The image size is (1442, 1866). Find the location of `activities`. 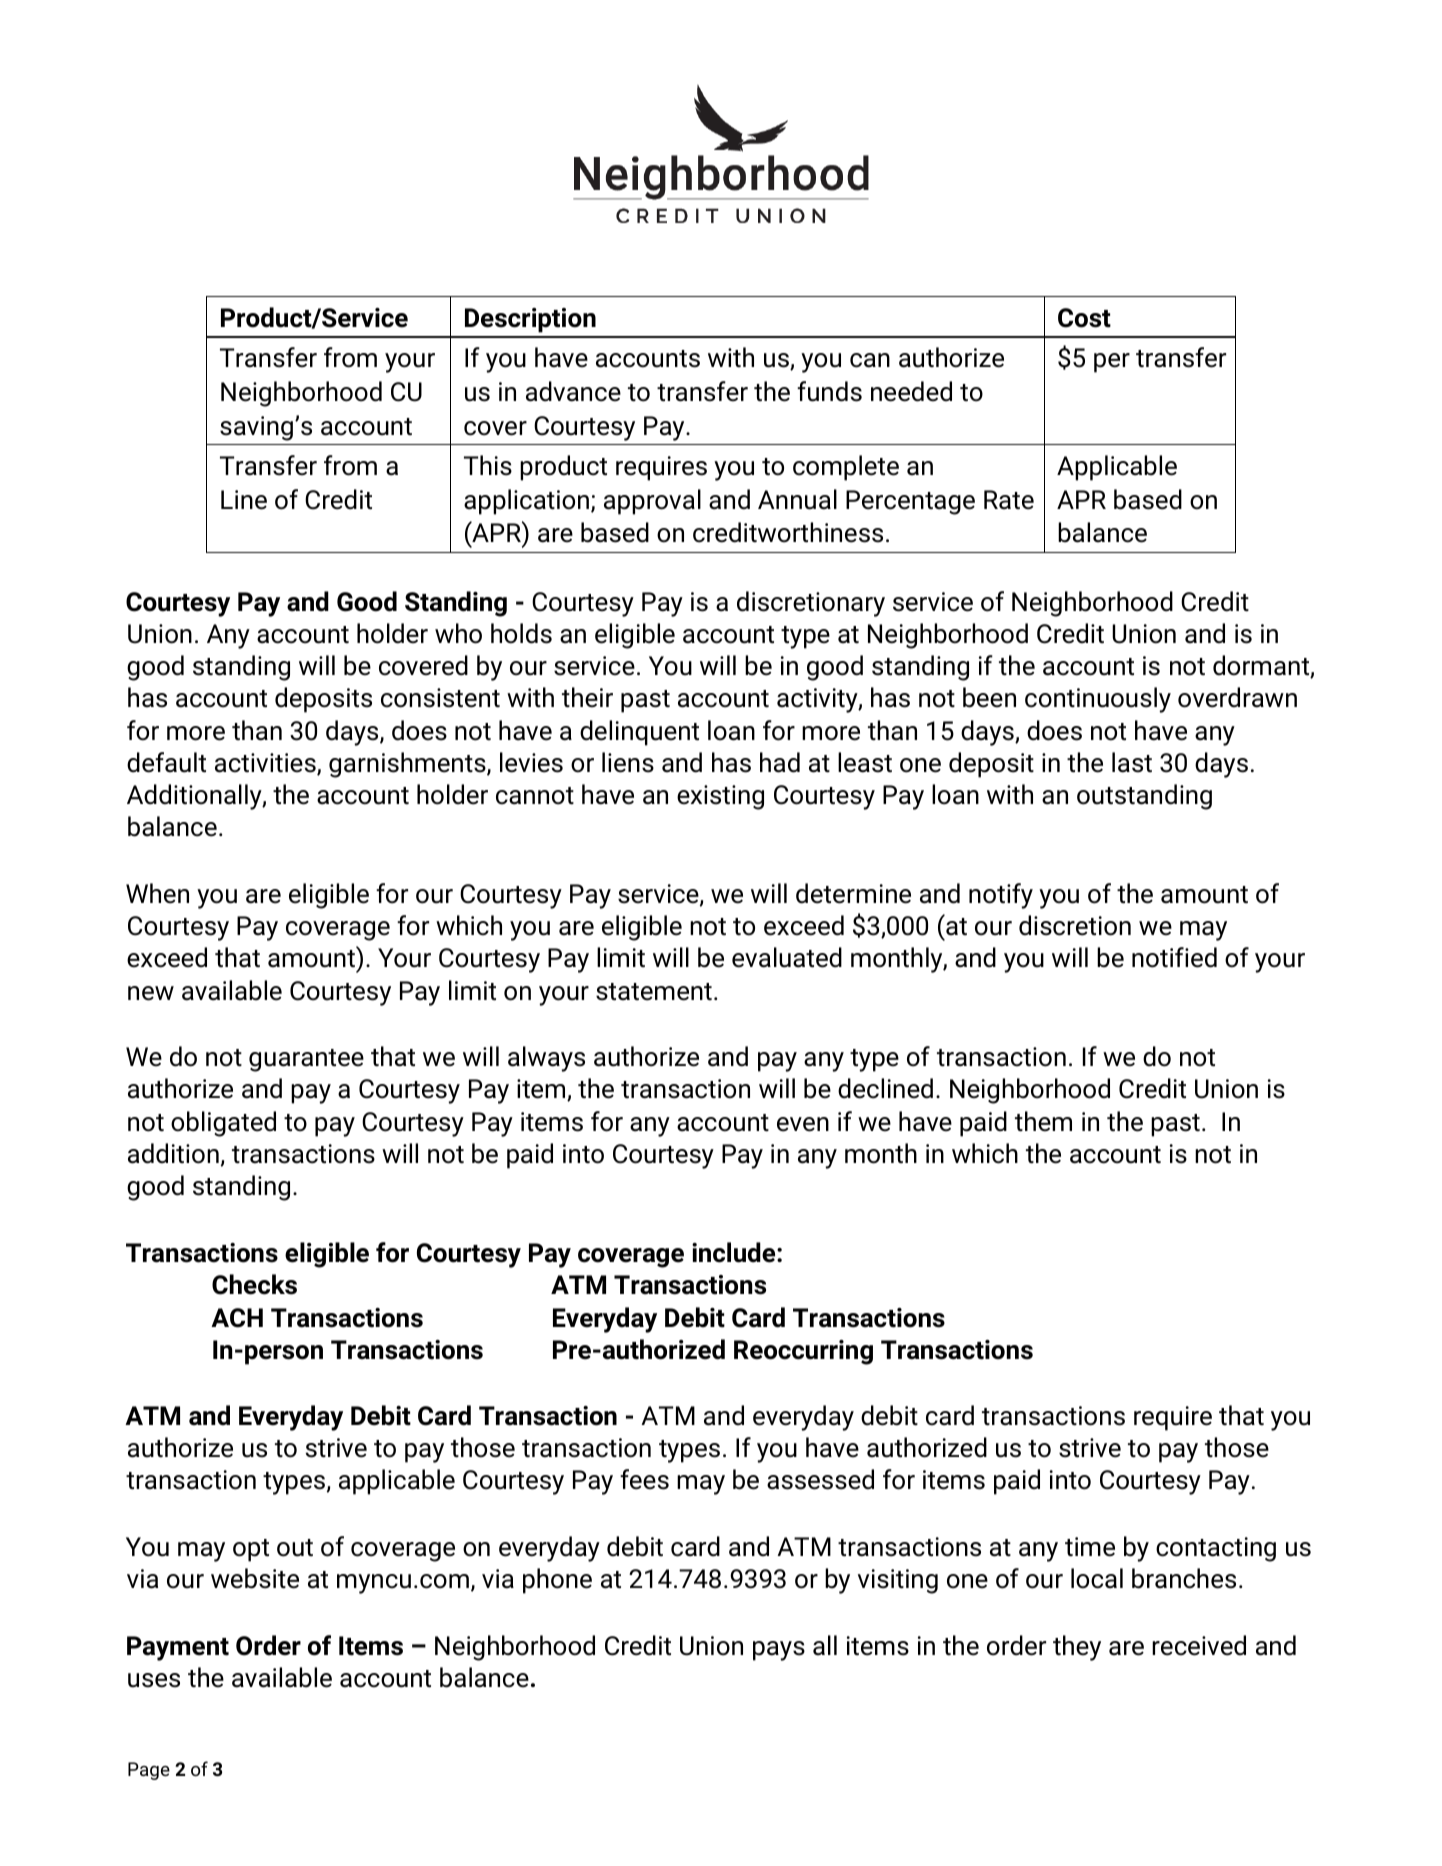

activities is located at coordinates (266, 764).
